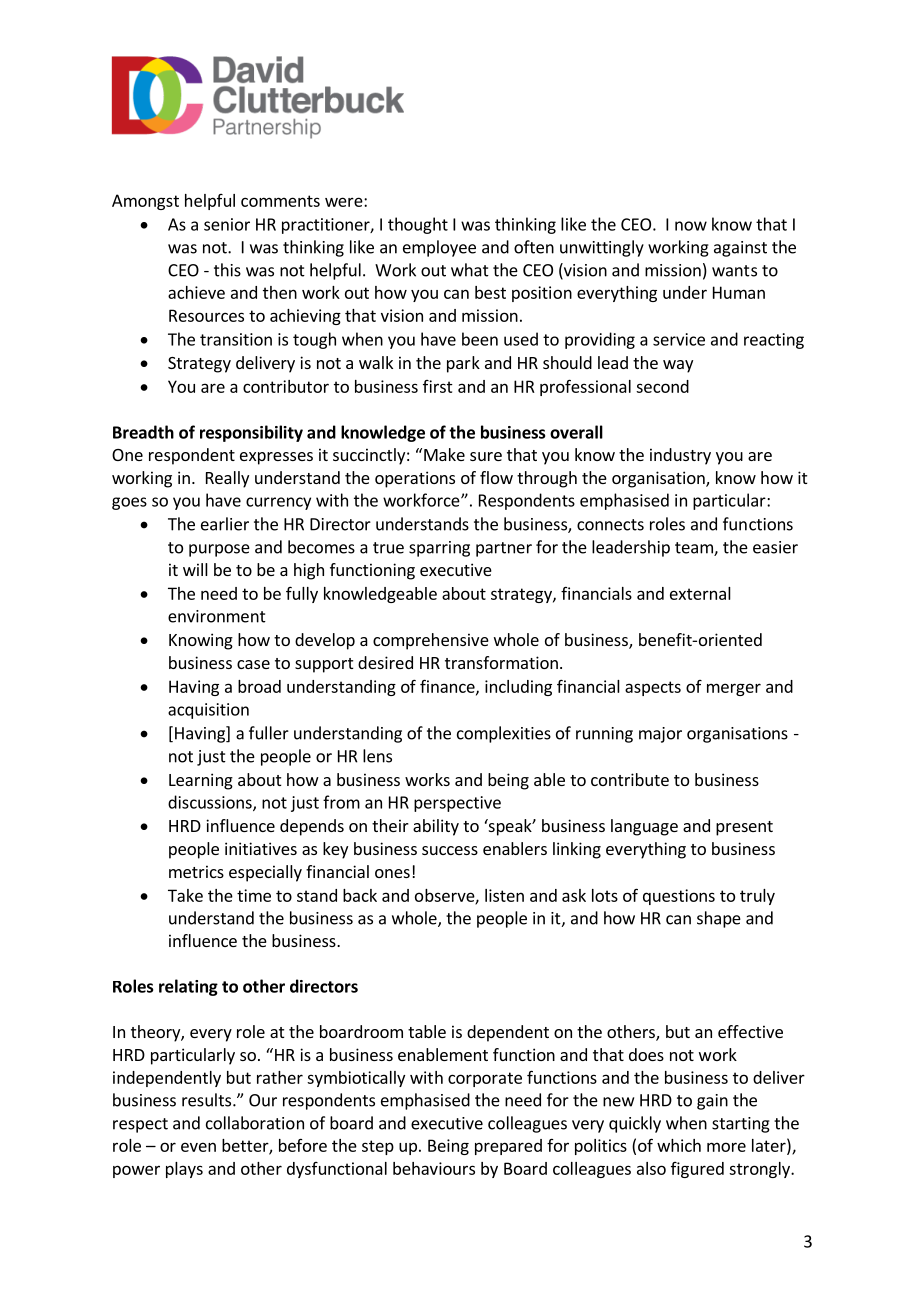 Image resolution: width=924 pixels, height=1308 pixels. I want to click on behaviours, so click(434, 1168).
